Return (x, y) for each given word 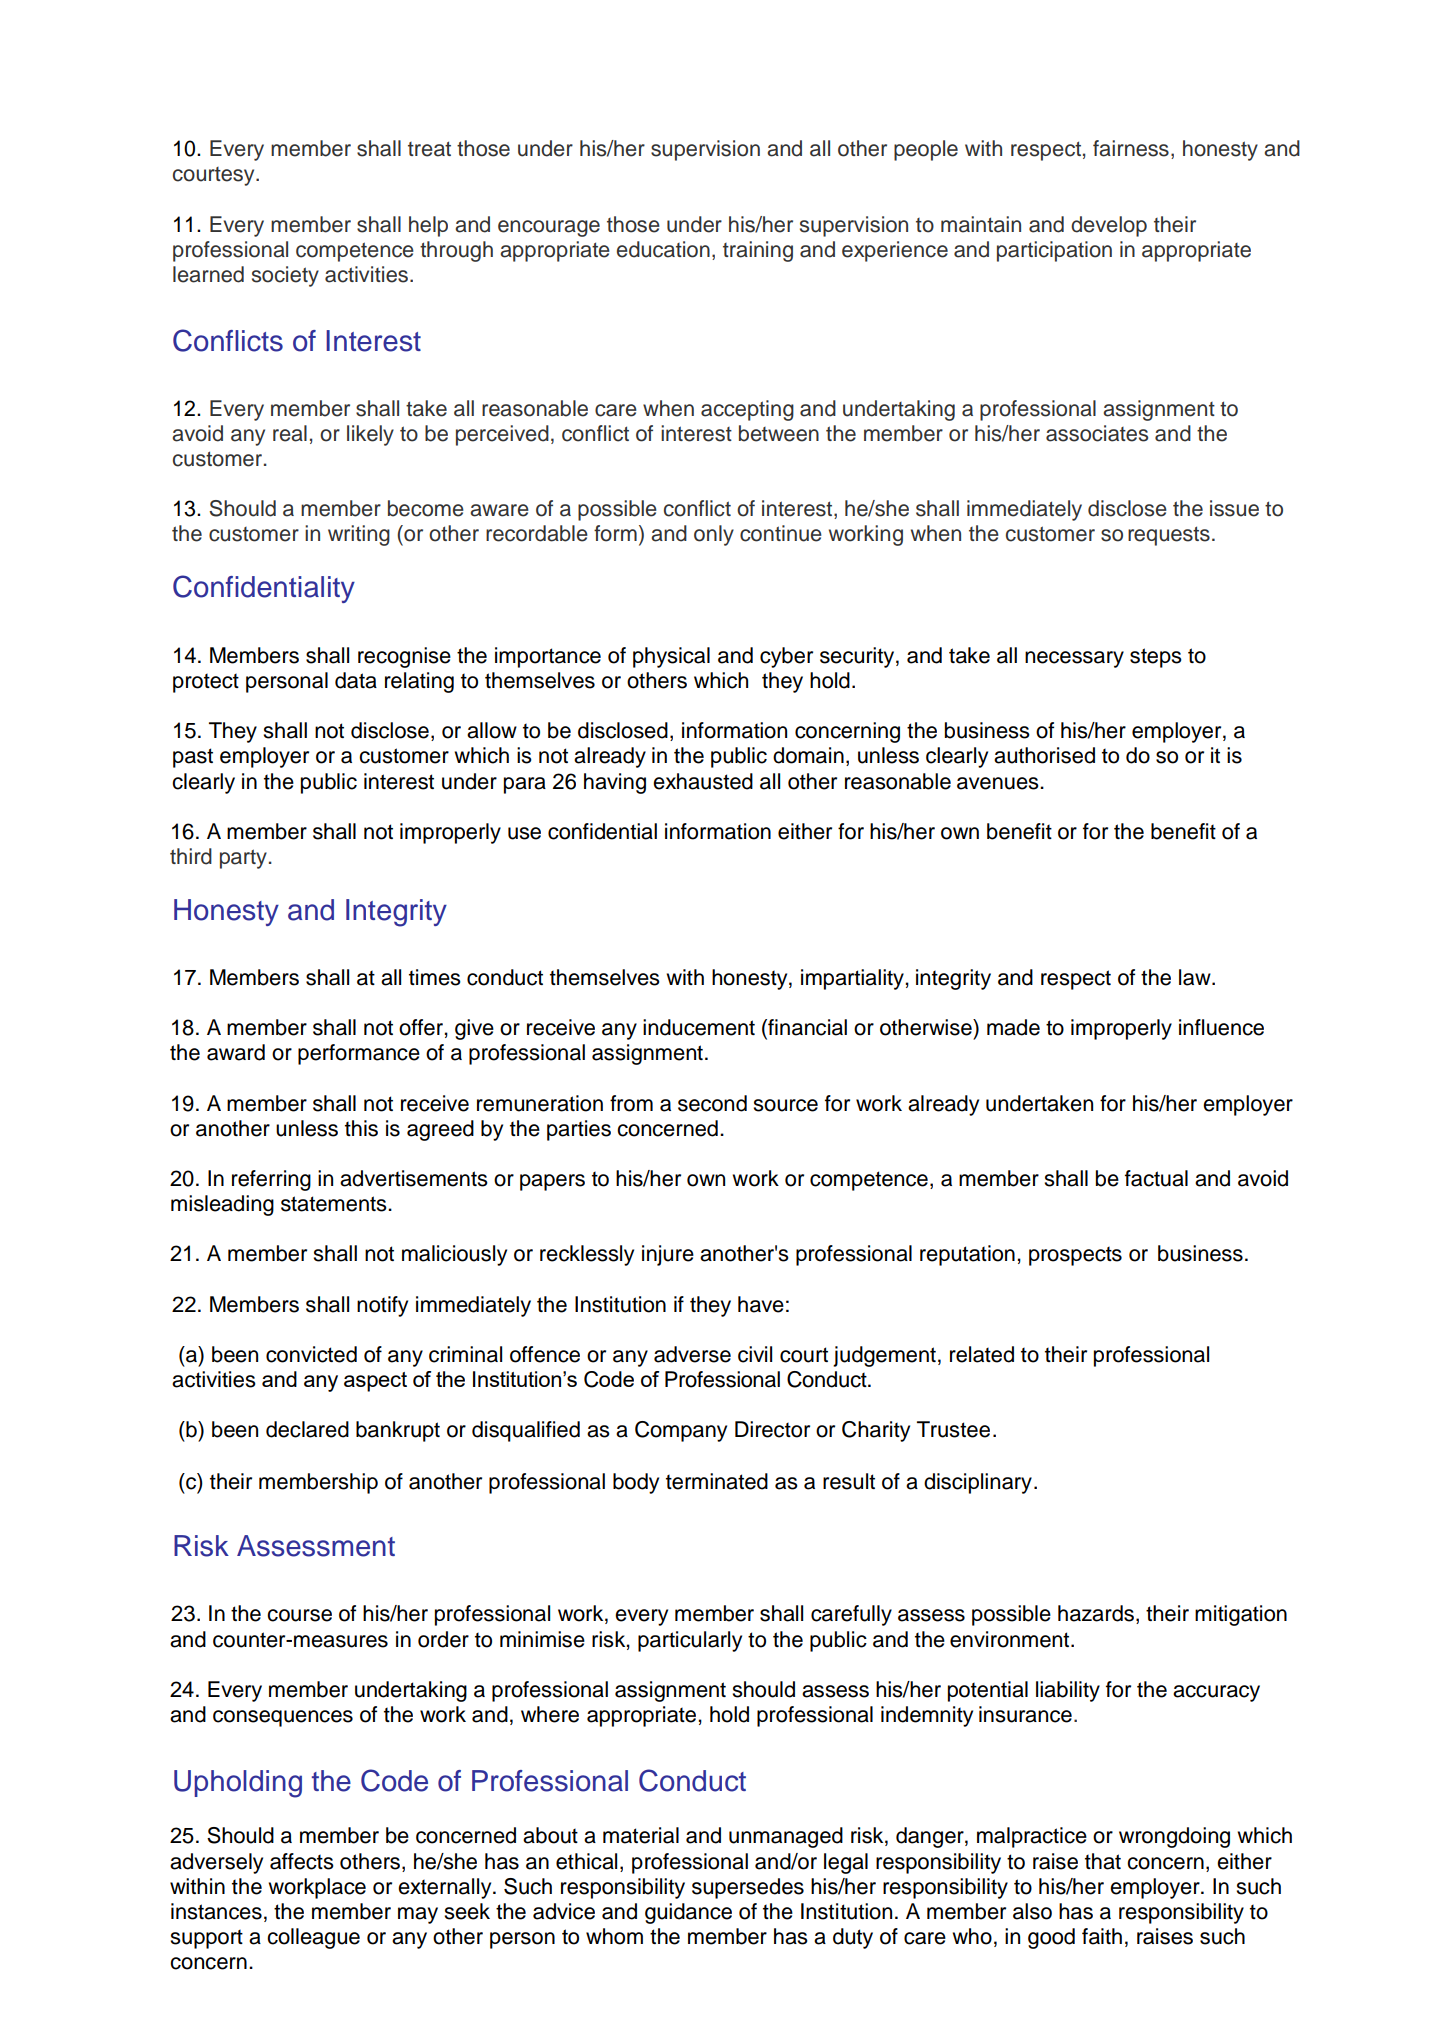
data (356, 680)
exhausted (703, 781)
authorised (1044, 755)
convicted (311, 1354)
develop (1109, 226)
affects (302, 1861)
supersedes (748, 1888)
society (285, 276)
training (758, 251)
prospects (1075, 1256)
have (761, 1304)
